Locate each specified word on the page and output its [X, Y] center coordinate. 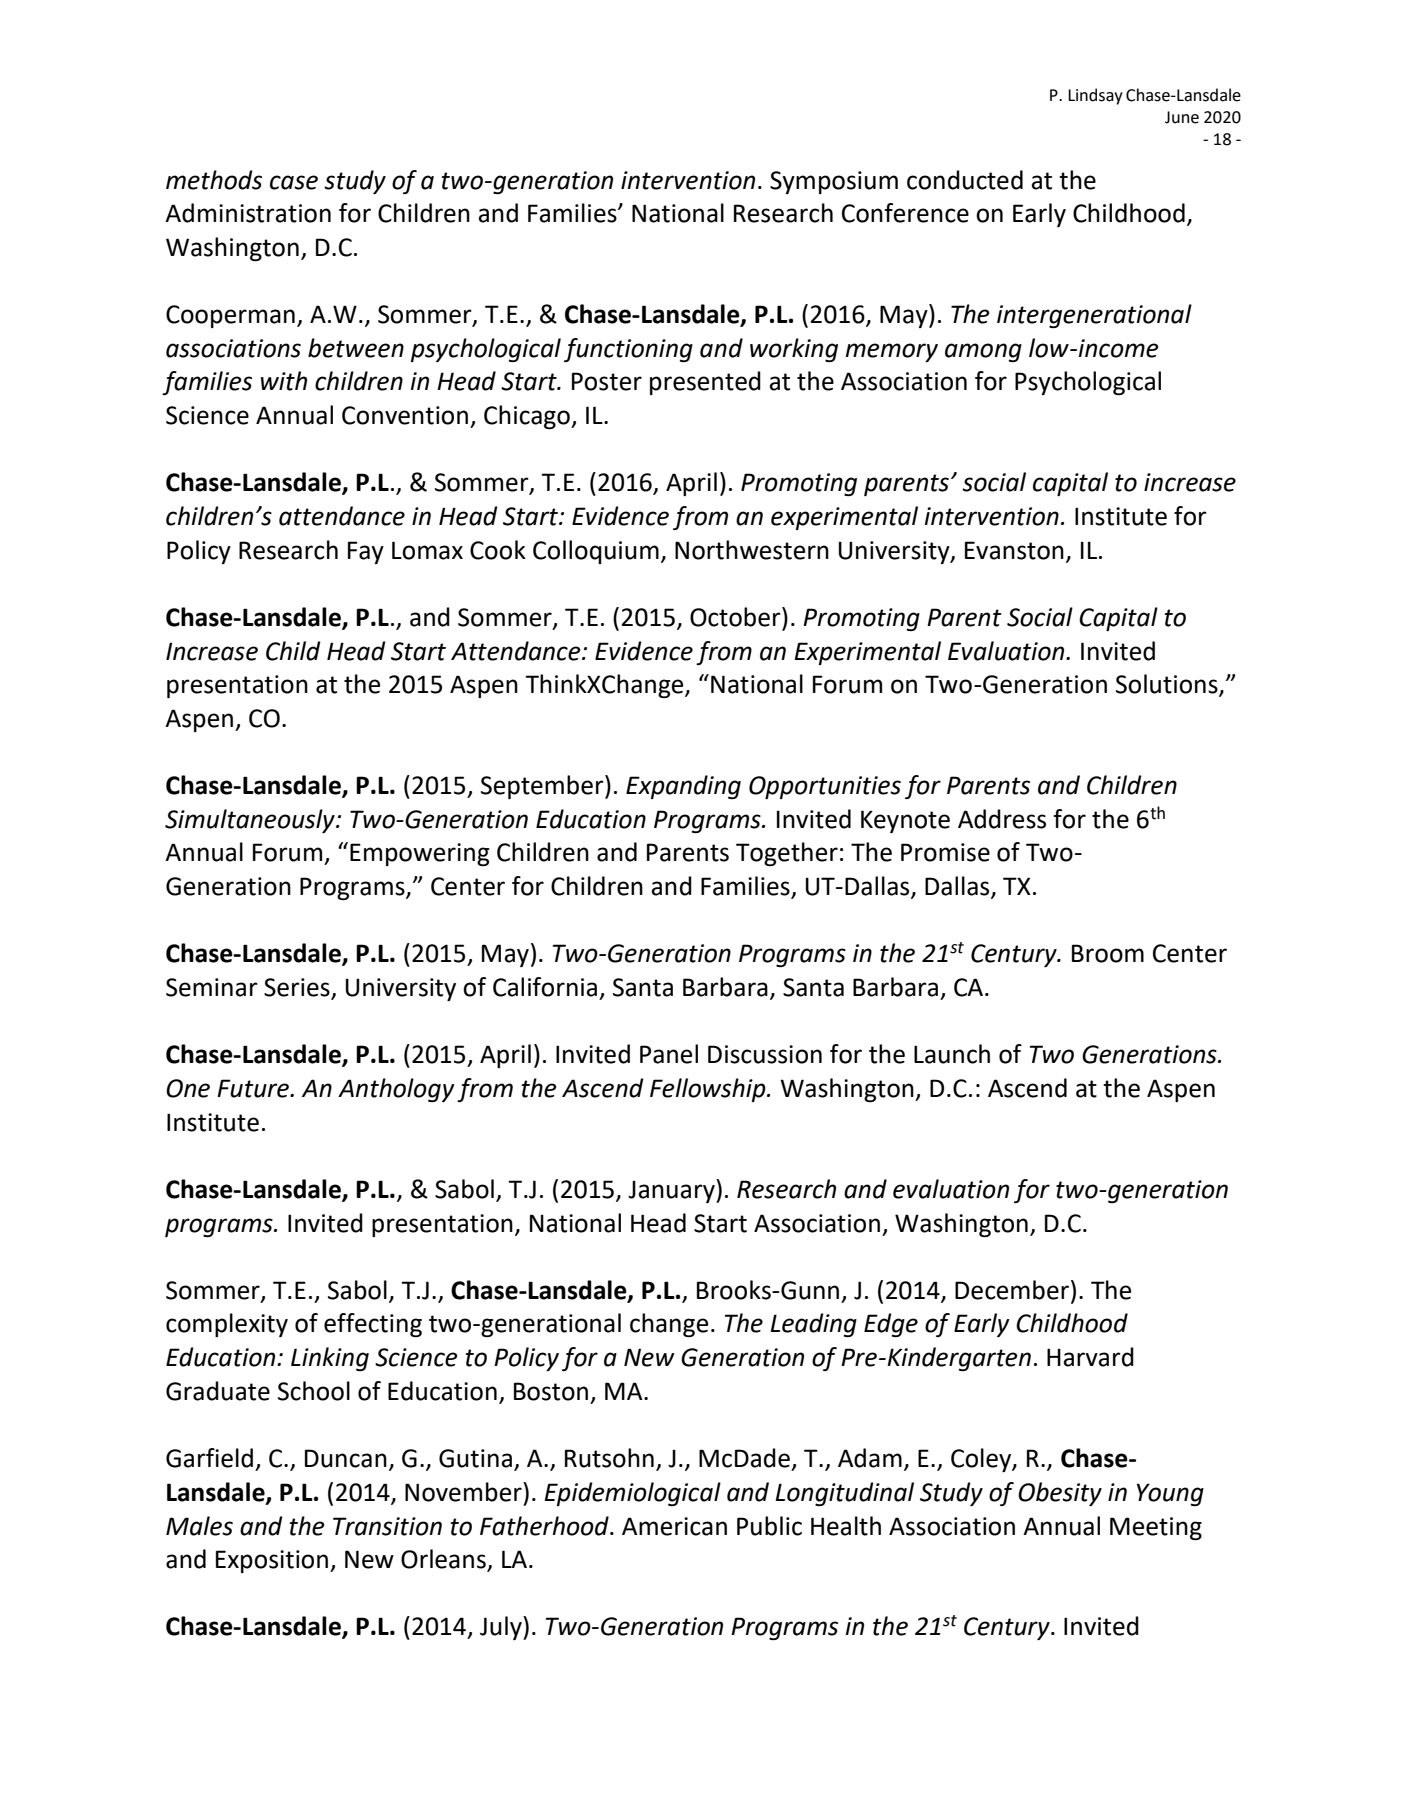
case [294, 182]
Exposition [272, 1561]
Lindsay [1095, 96]
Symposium [834, 182]
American [674, 1526]
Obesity [1060, 1494]
